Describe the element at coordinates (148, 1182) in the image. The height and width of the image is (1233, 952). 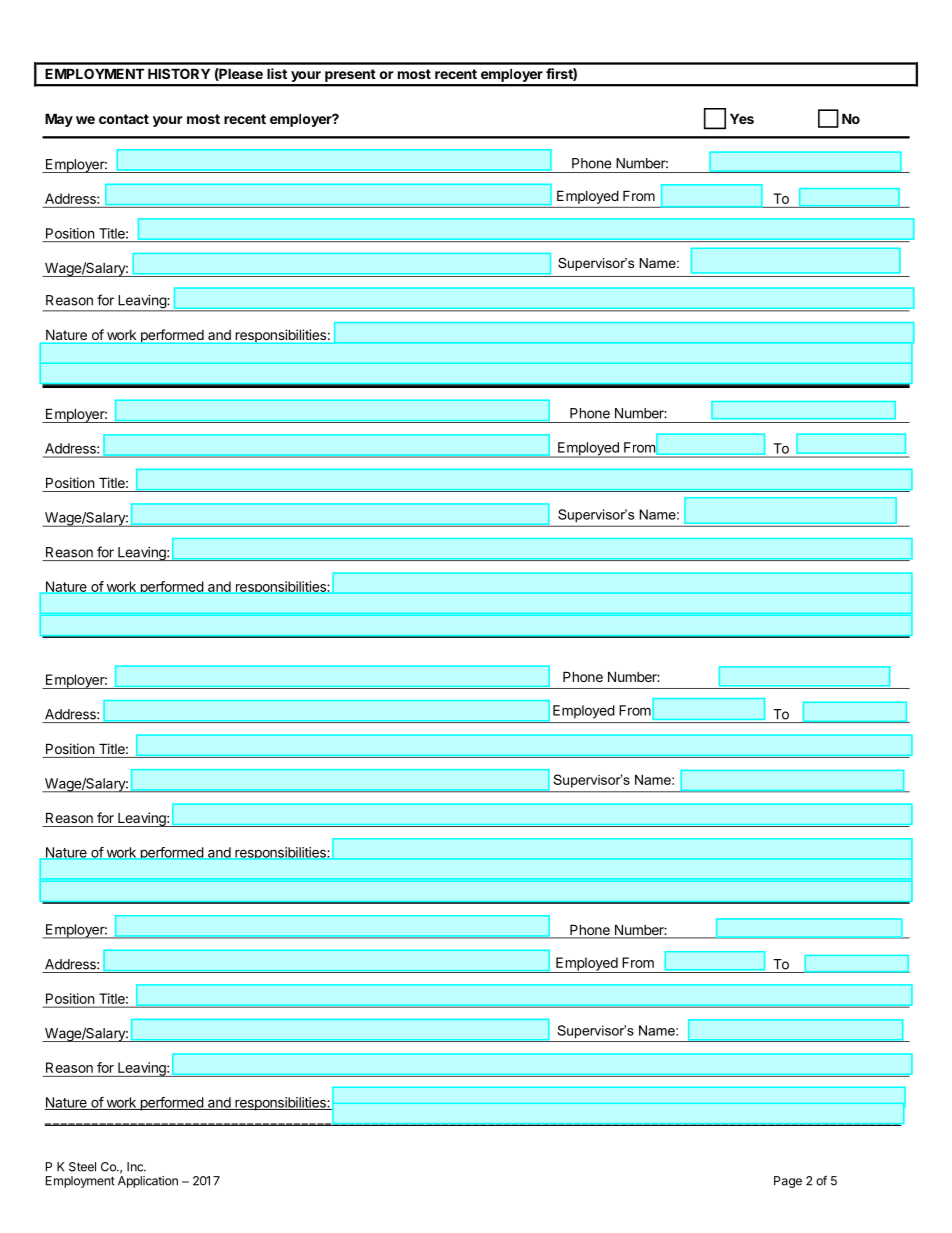
I see `Application` at that location.
